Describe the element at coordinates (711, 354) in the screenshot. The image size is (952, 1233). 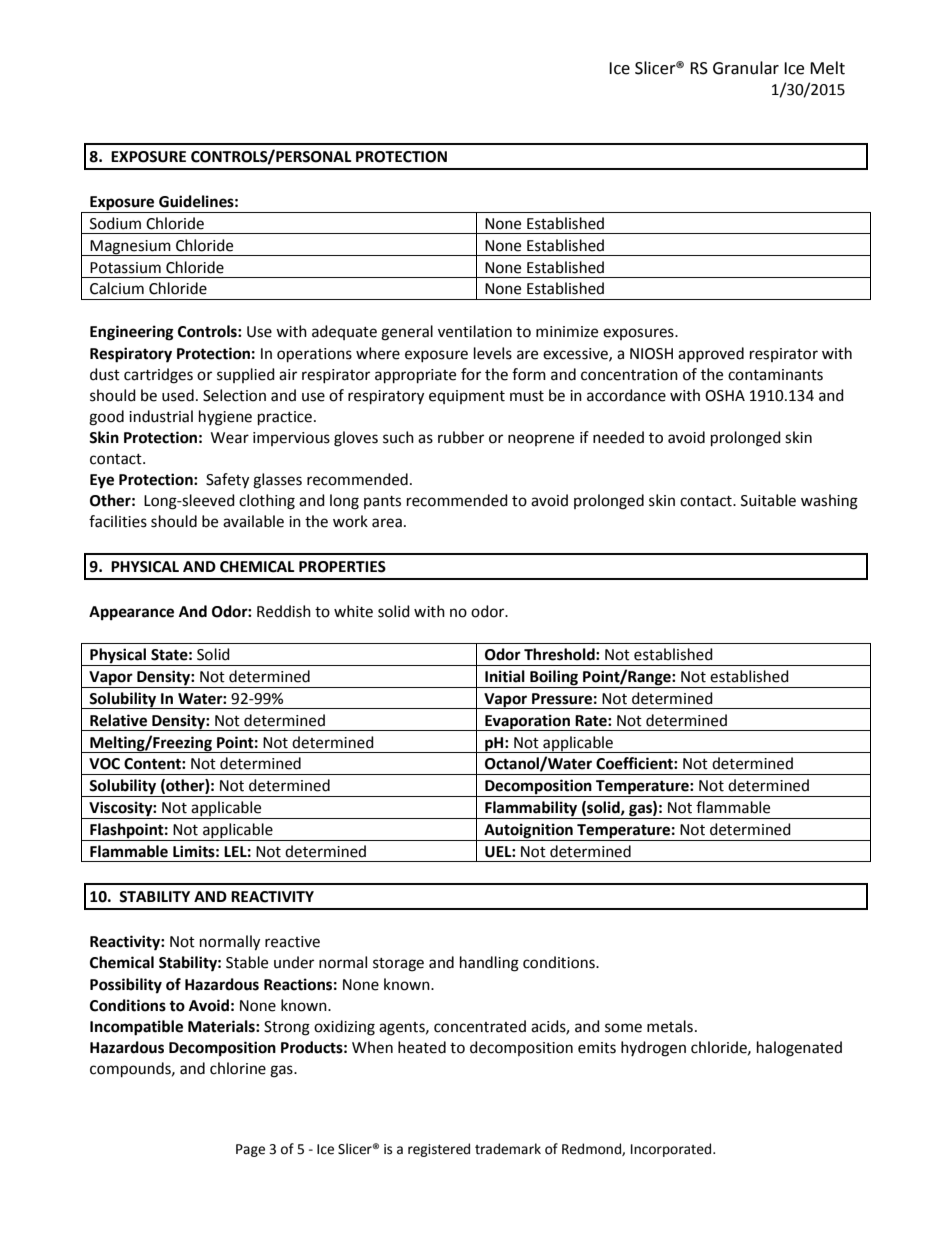
I see `approved` at that location.
